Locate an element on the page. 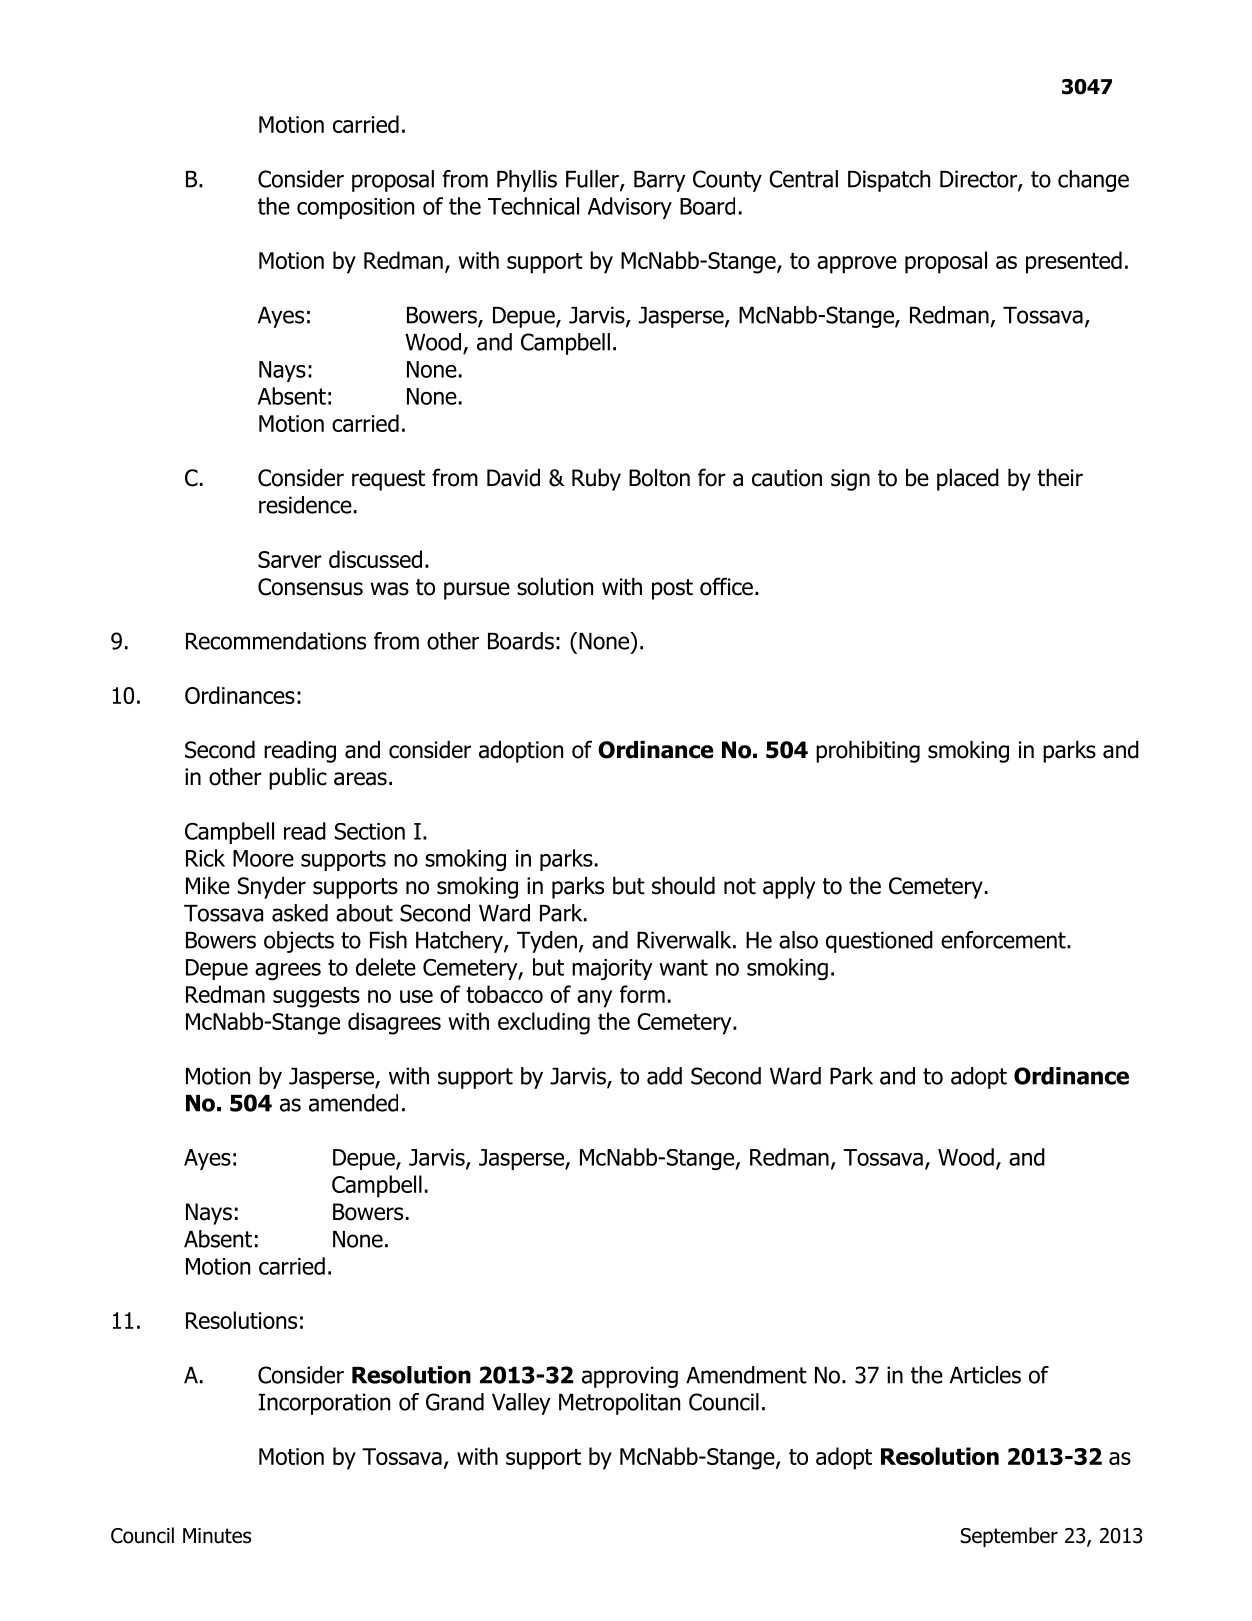 Image resolution: width=1252 pixels, height=1621 pixels. Recommendations is located at coordinates (276, 641).
